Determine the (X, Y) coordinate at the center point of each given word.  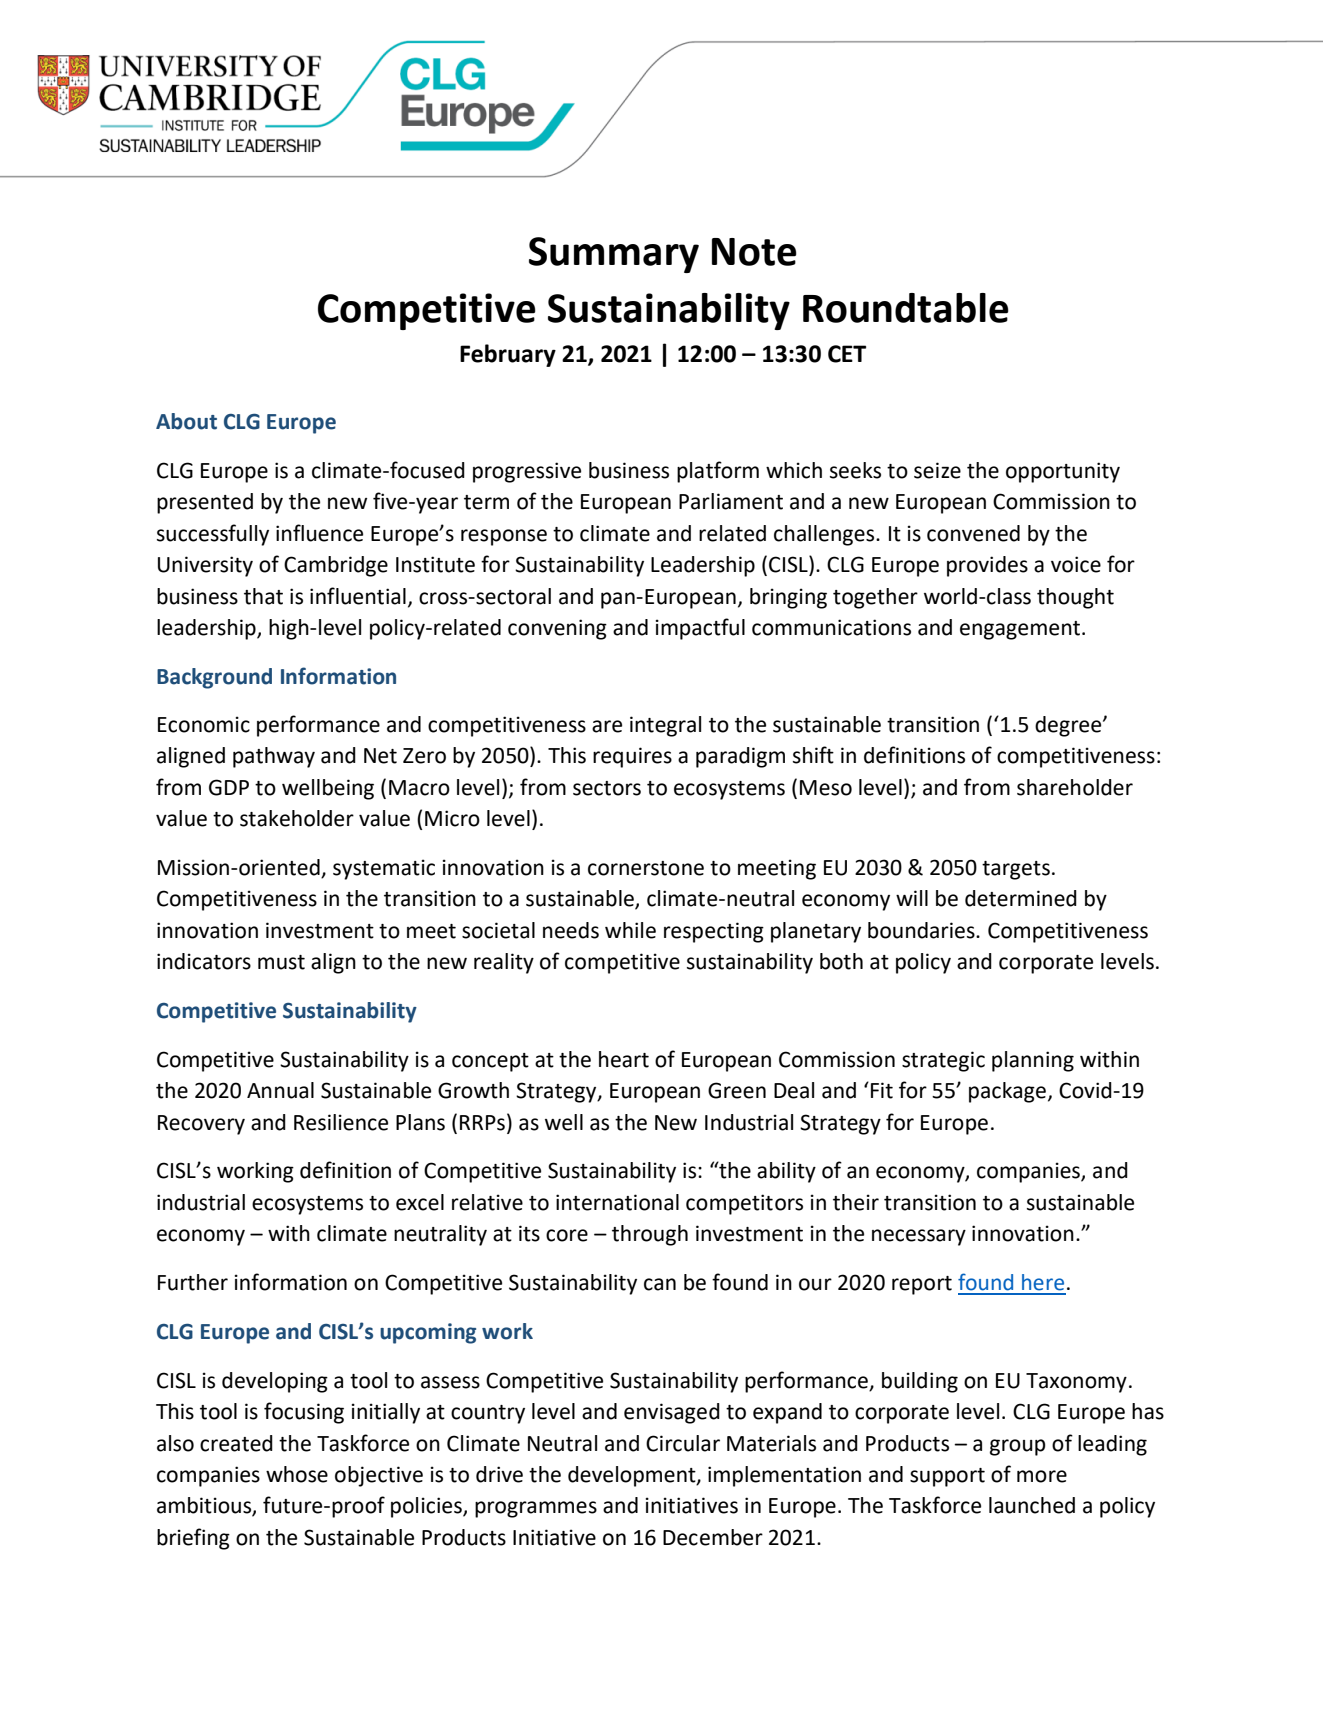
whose (297, 1474)
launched (1032, 1505)
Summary (614, 255)
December (713, 1537)
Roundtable (906, 308)
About (186, 421)
